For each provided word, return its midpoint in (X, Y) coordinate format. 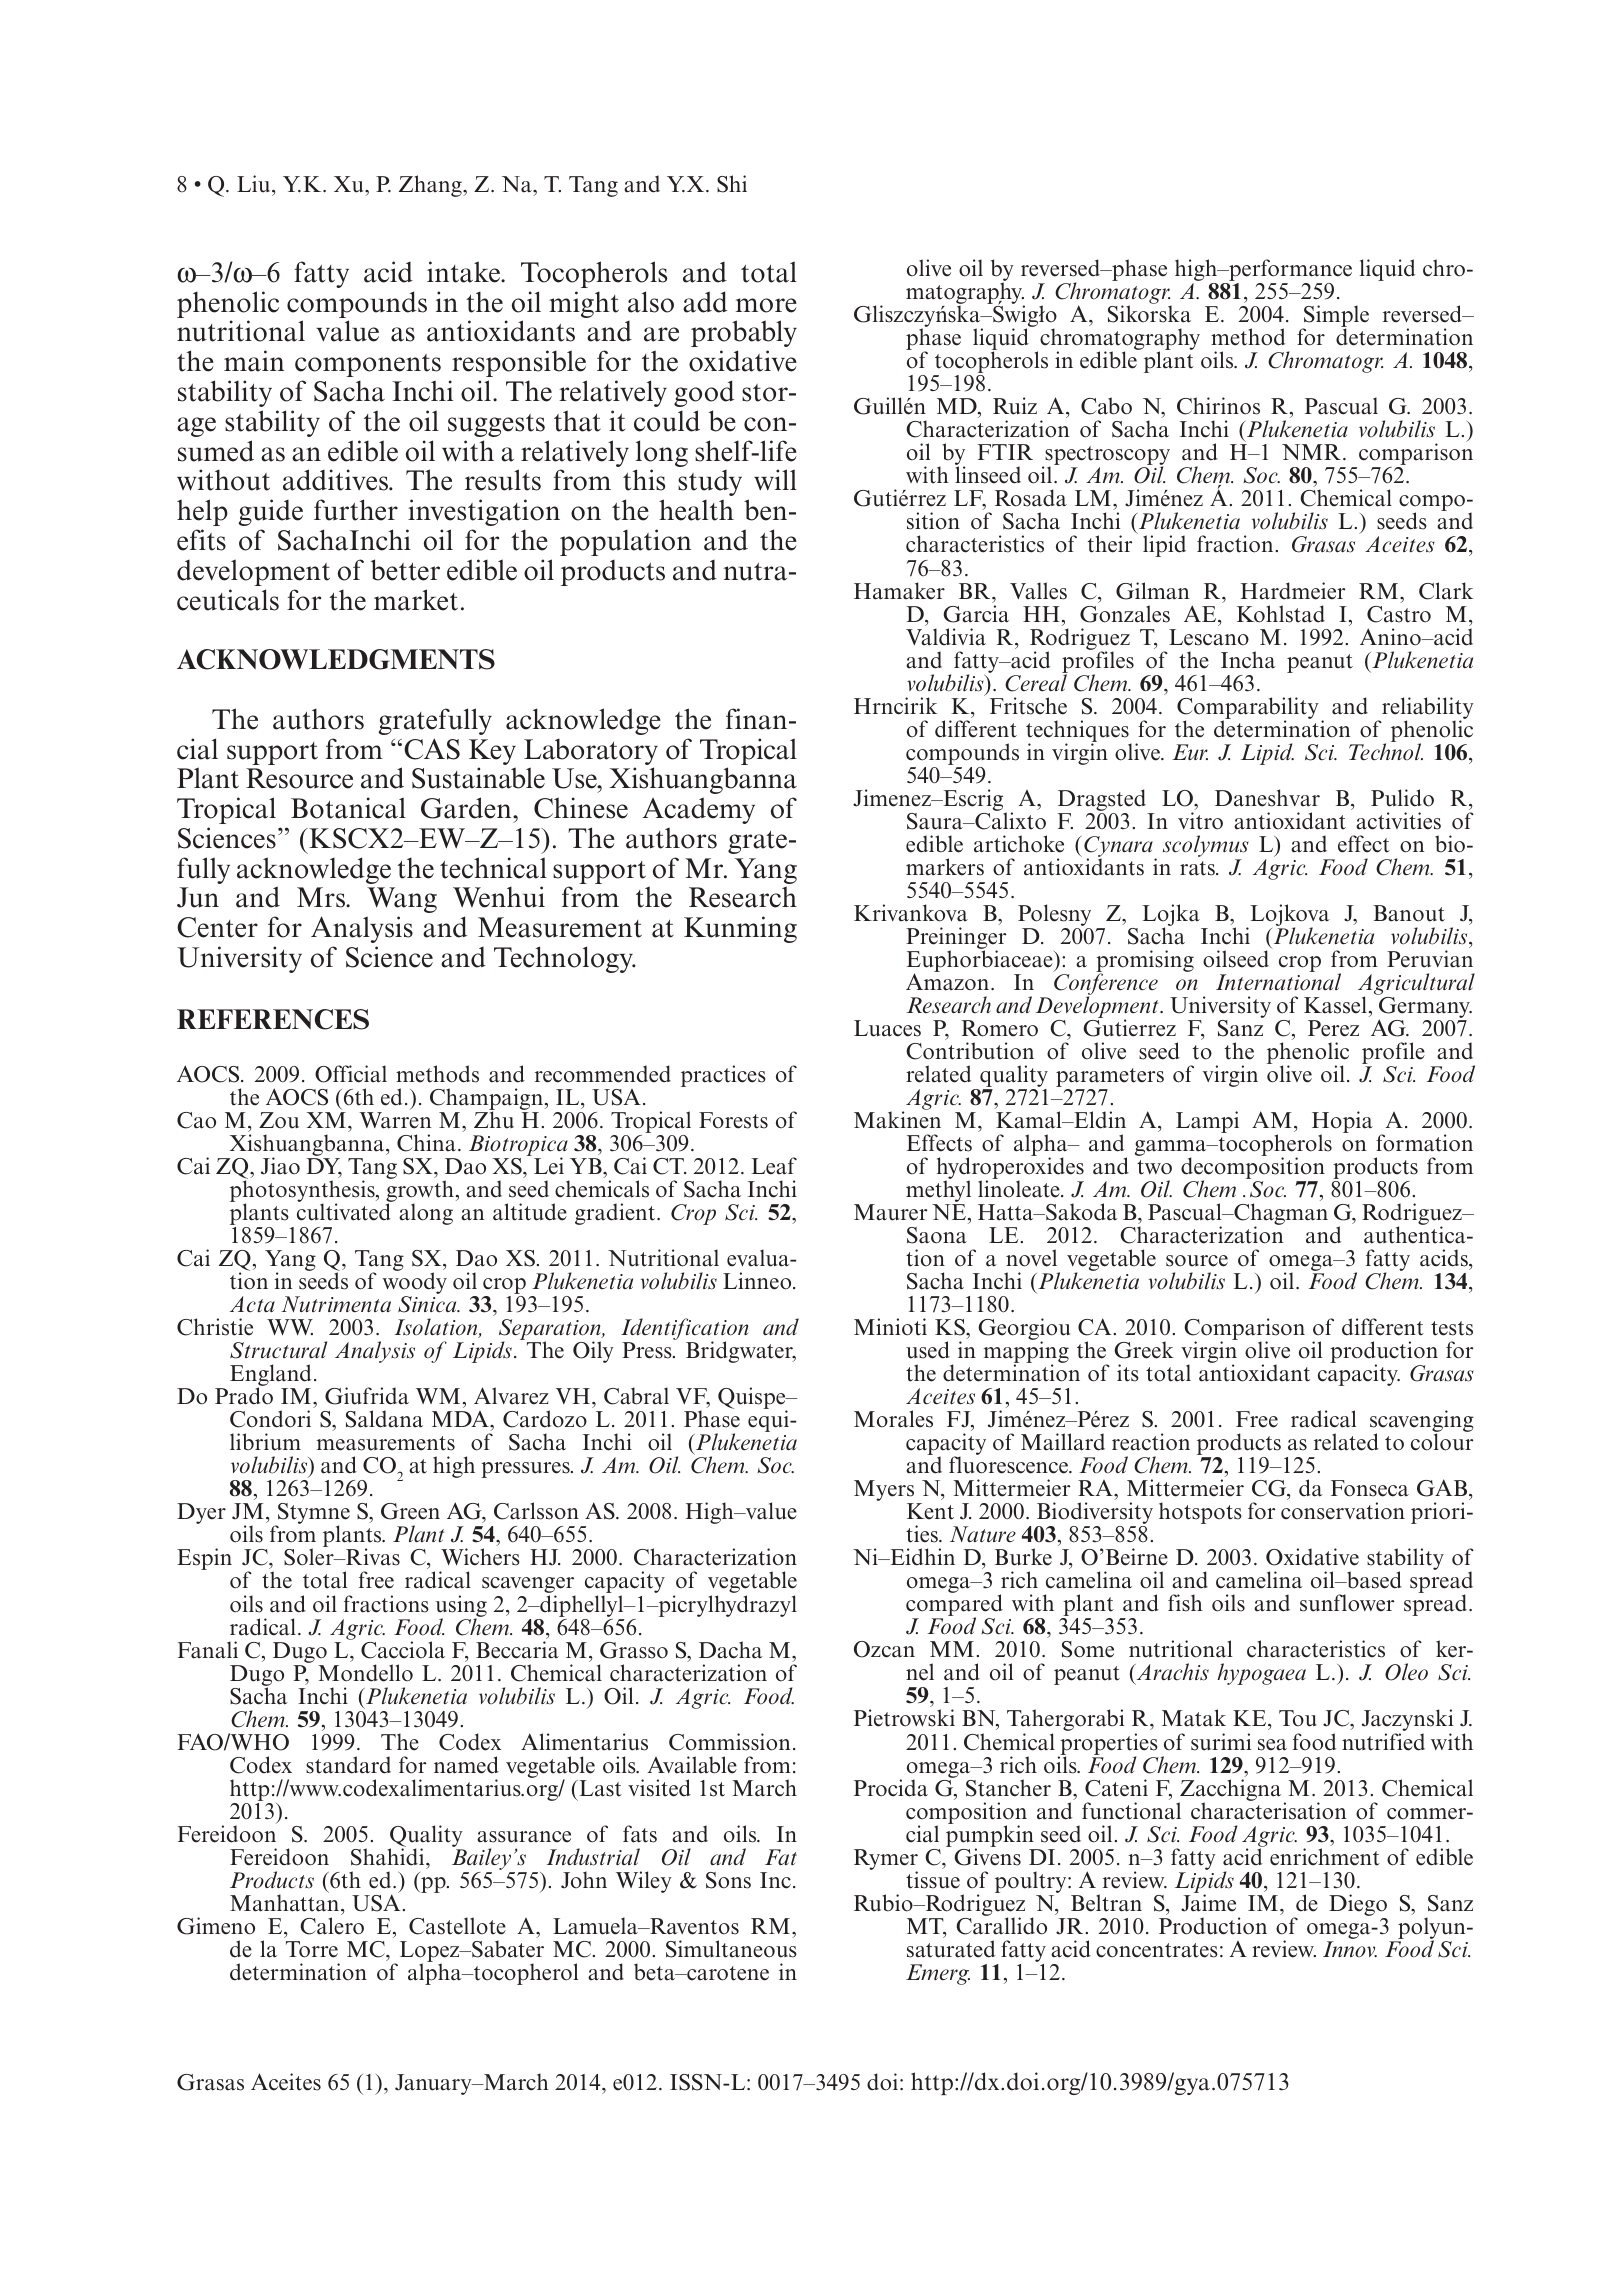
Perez (1333, 1028)
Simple (1335, 317)
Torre (312, 1949)
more (766, 305)
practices (723, 1076)
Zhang (431, 186)
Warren (395, 1120)
